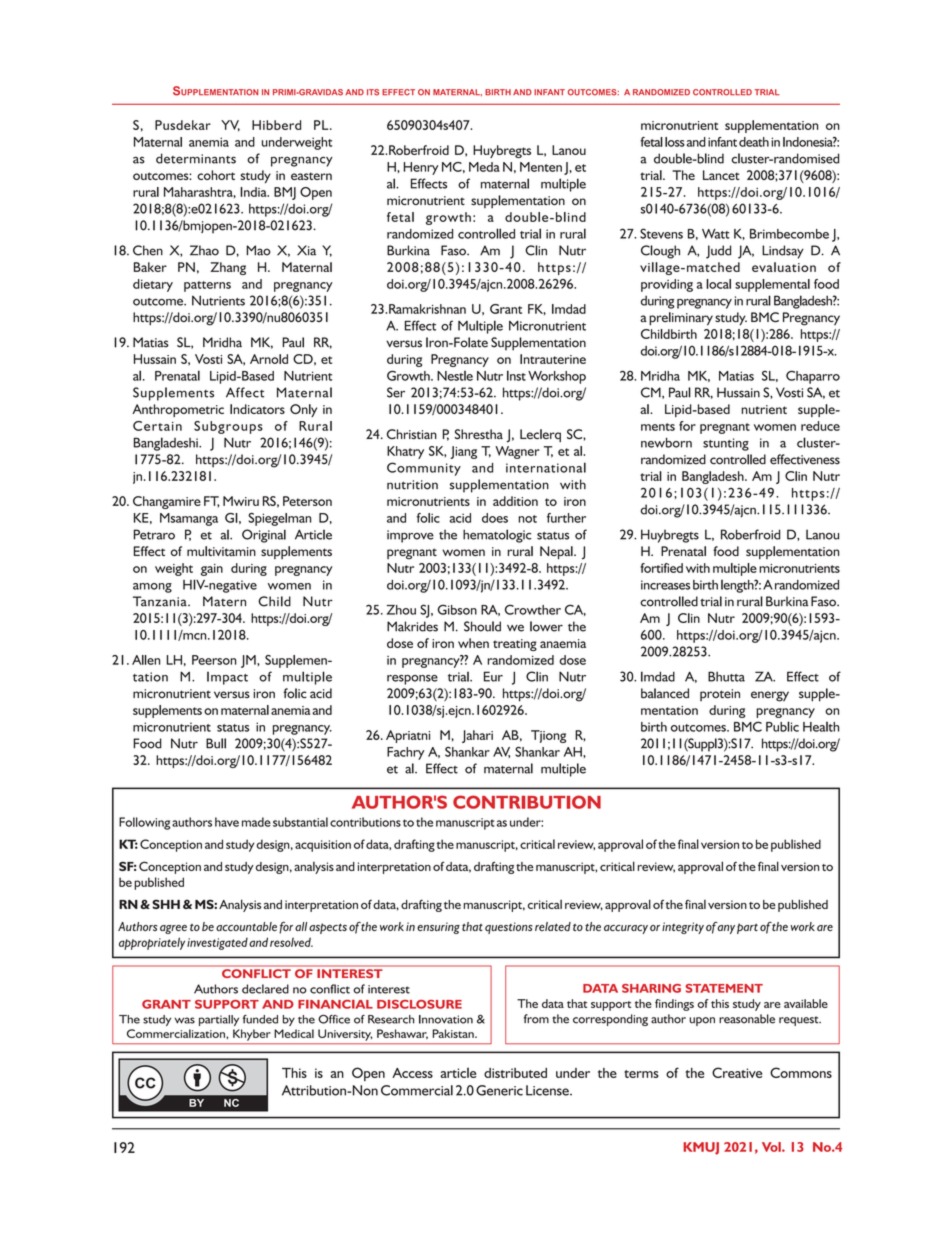  What do you see at coordinates (228, 427) in the screenshot?
I see `Subgroups` at bounding box center [228, 427].
